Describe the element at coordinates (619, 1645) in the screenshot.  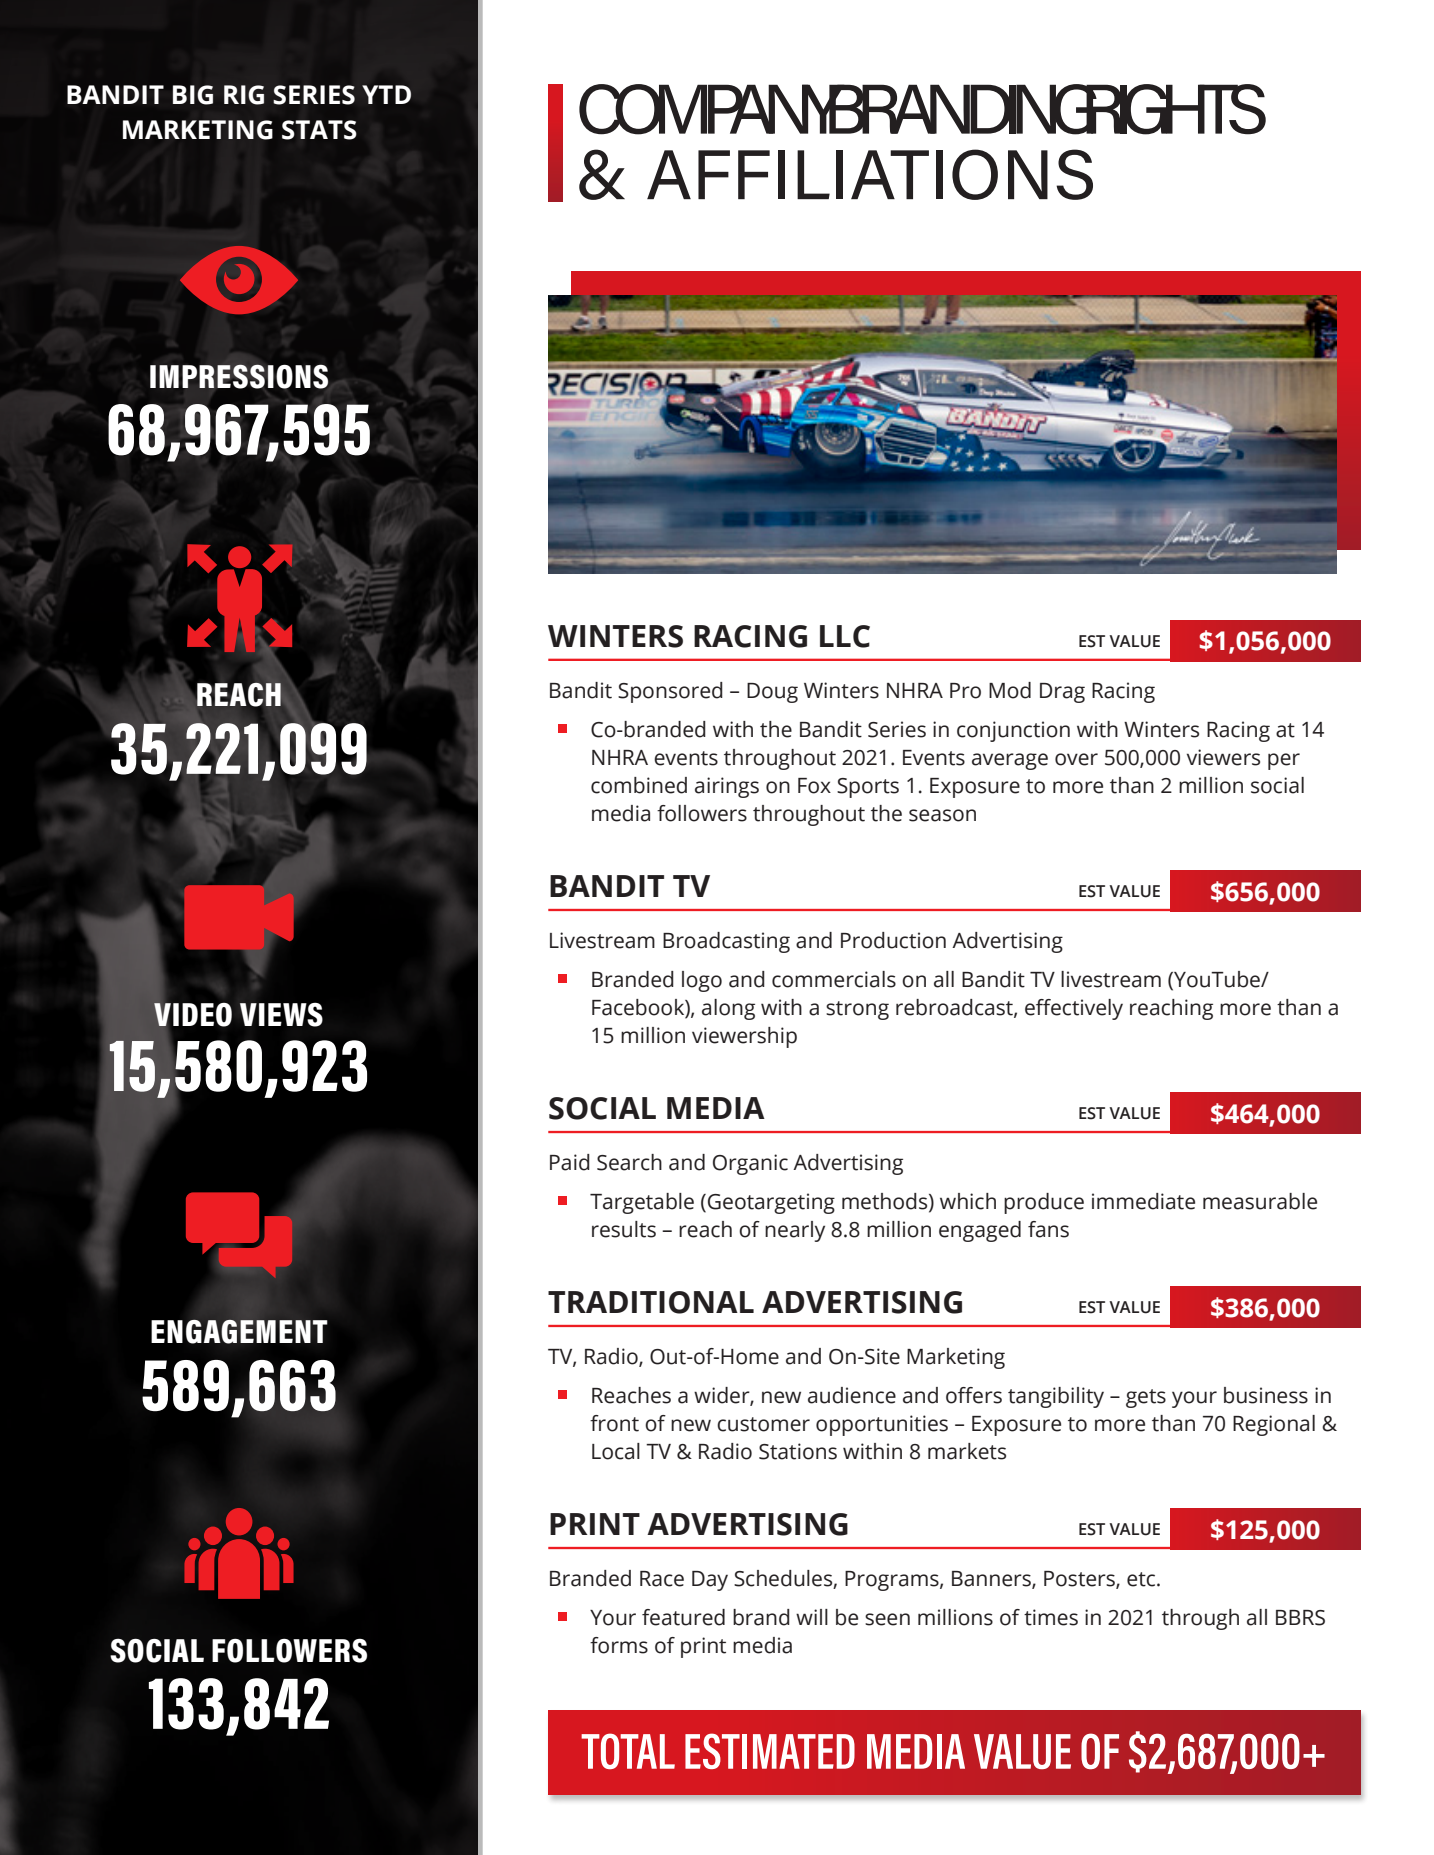
I see `forms` at that location.
